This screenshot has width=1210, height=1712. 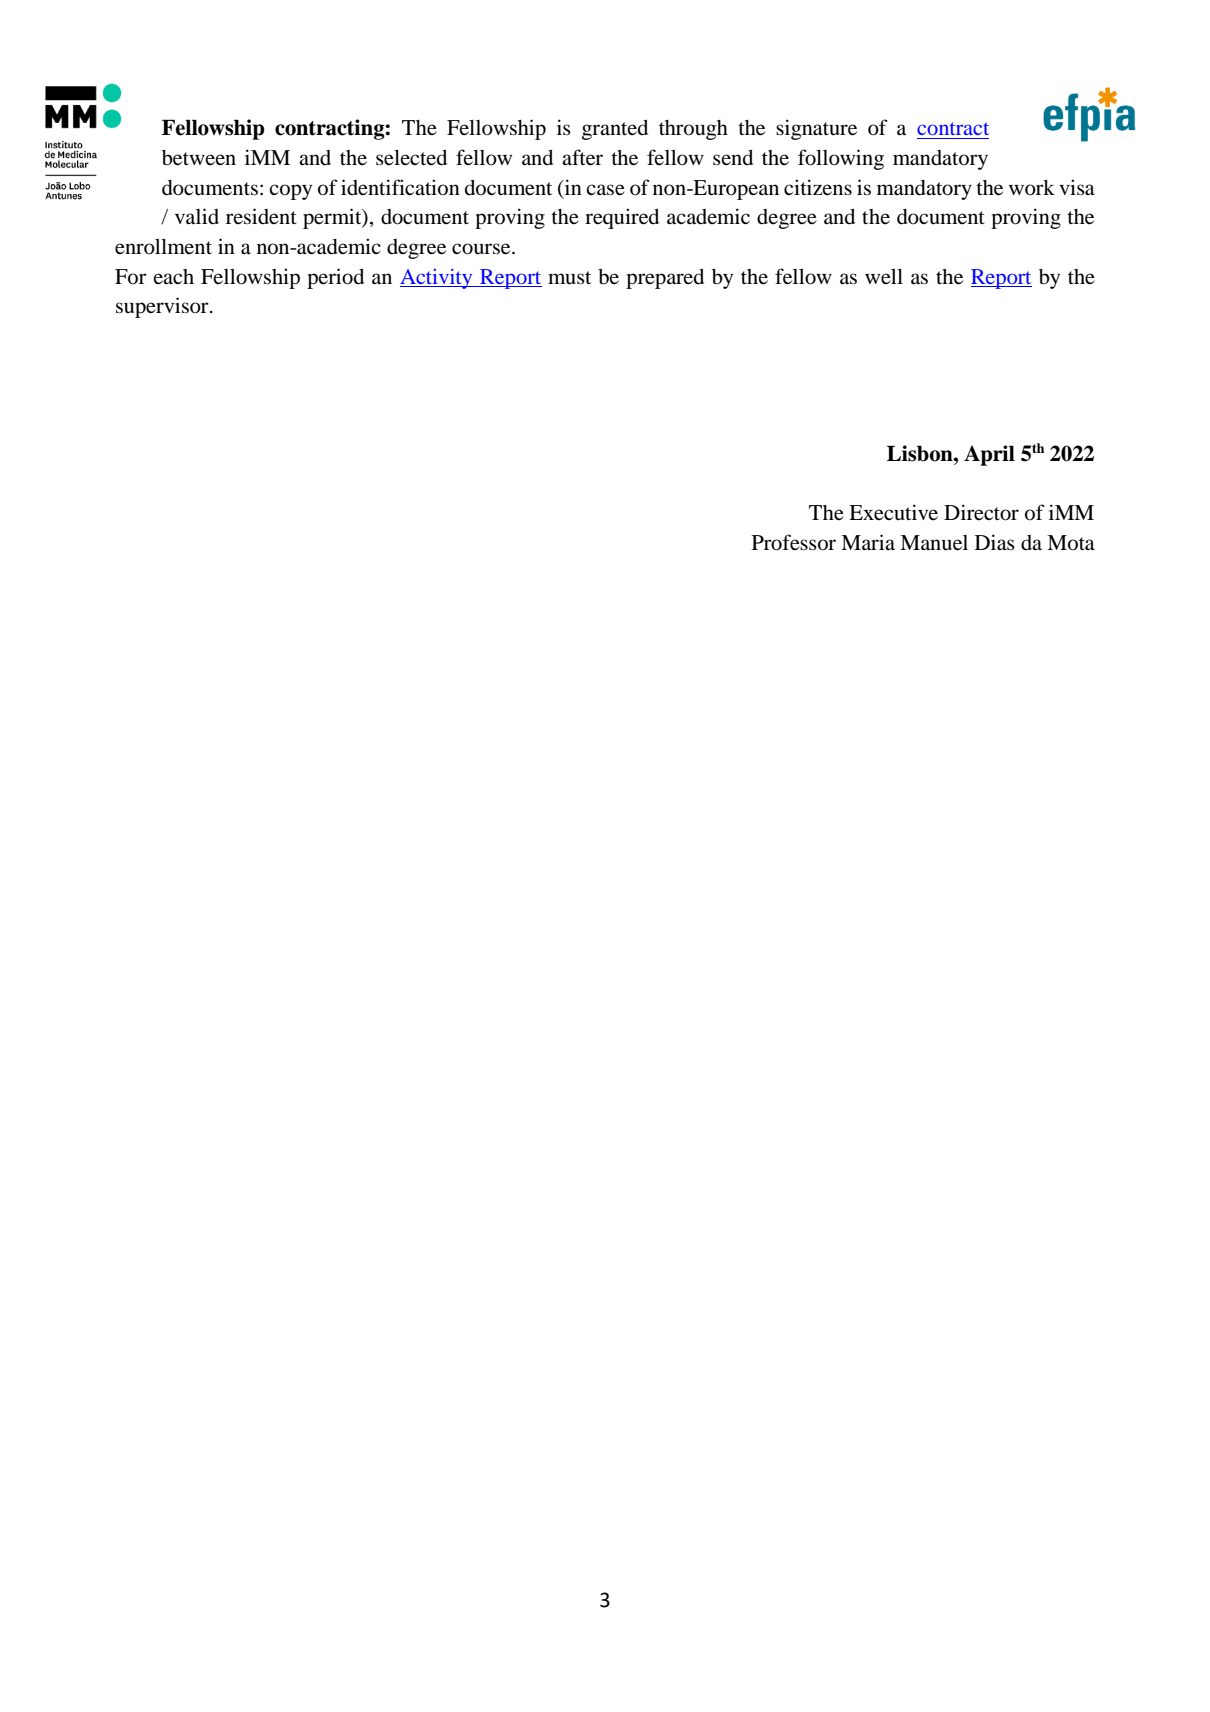 I want to click on Maria, so click(x=868, y=542).
